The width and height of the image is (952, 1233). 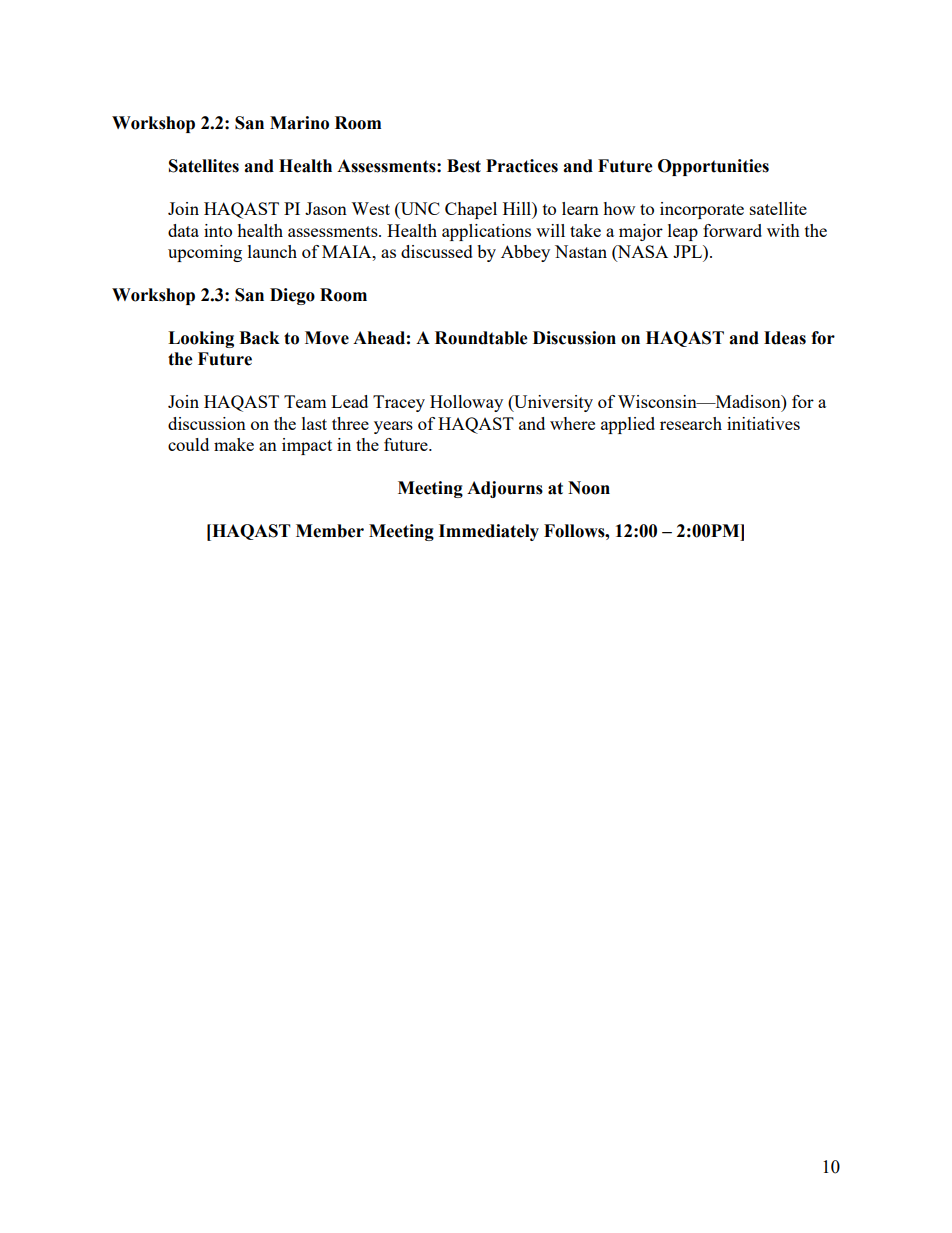 What do you see at coordinates (330, 531) in the image?
I see `Member` at bounding box center [330, 531].
